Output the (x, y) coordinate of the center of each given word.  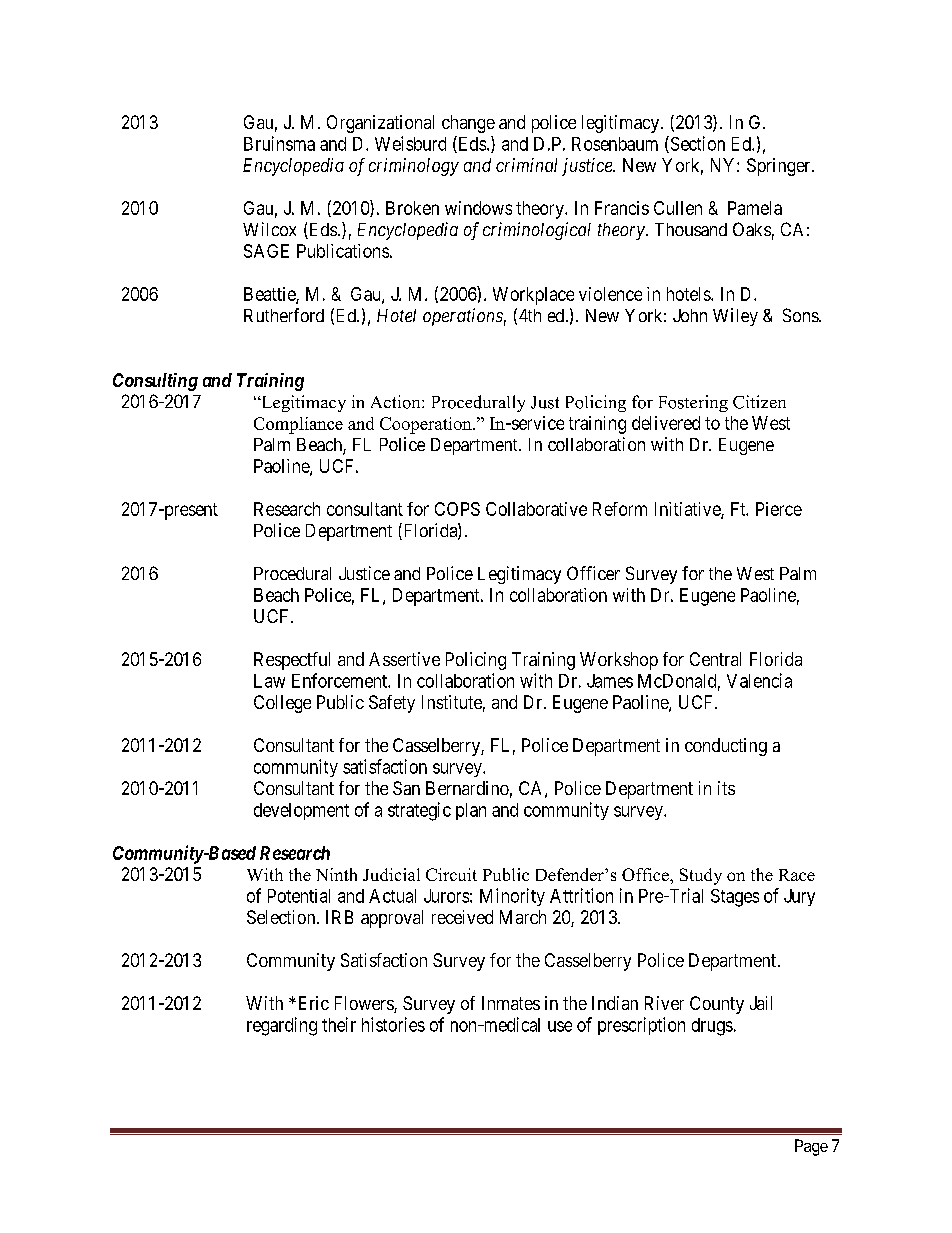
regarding (282, 1026)
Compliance (298, 425)
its (726, 788)
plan (471, 811)
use (560, 1026)
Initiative (688, 510)
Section (696, 144)
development (301, 811)
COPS (457, 509)
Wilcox (269, 229)
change (468, 124)
